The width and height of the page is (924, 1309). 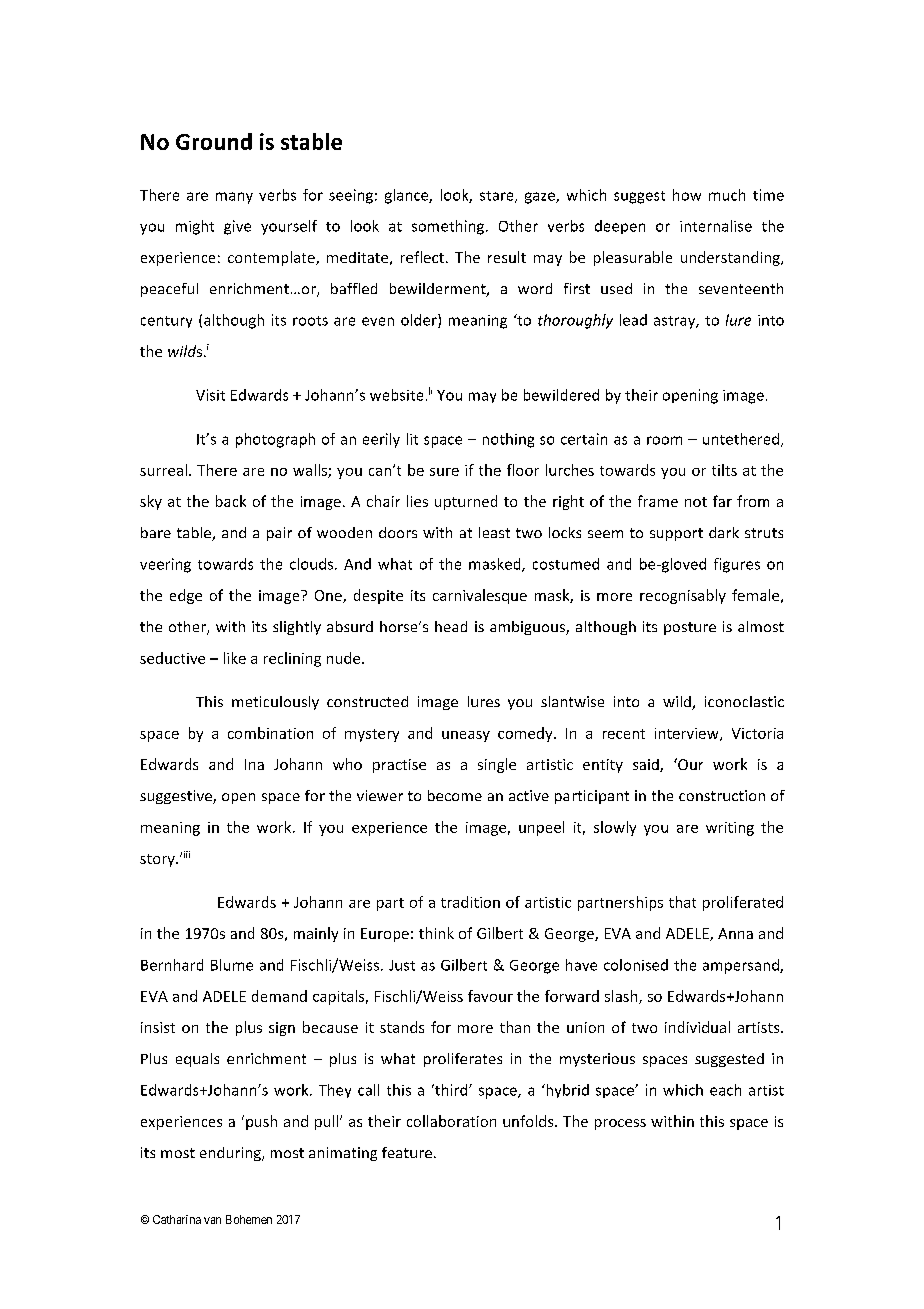 What do you see at coordinates (687, 195) in the page?
I see `how` at bounding box center [687, 195].
